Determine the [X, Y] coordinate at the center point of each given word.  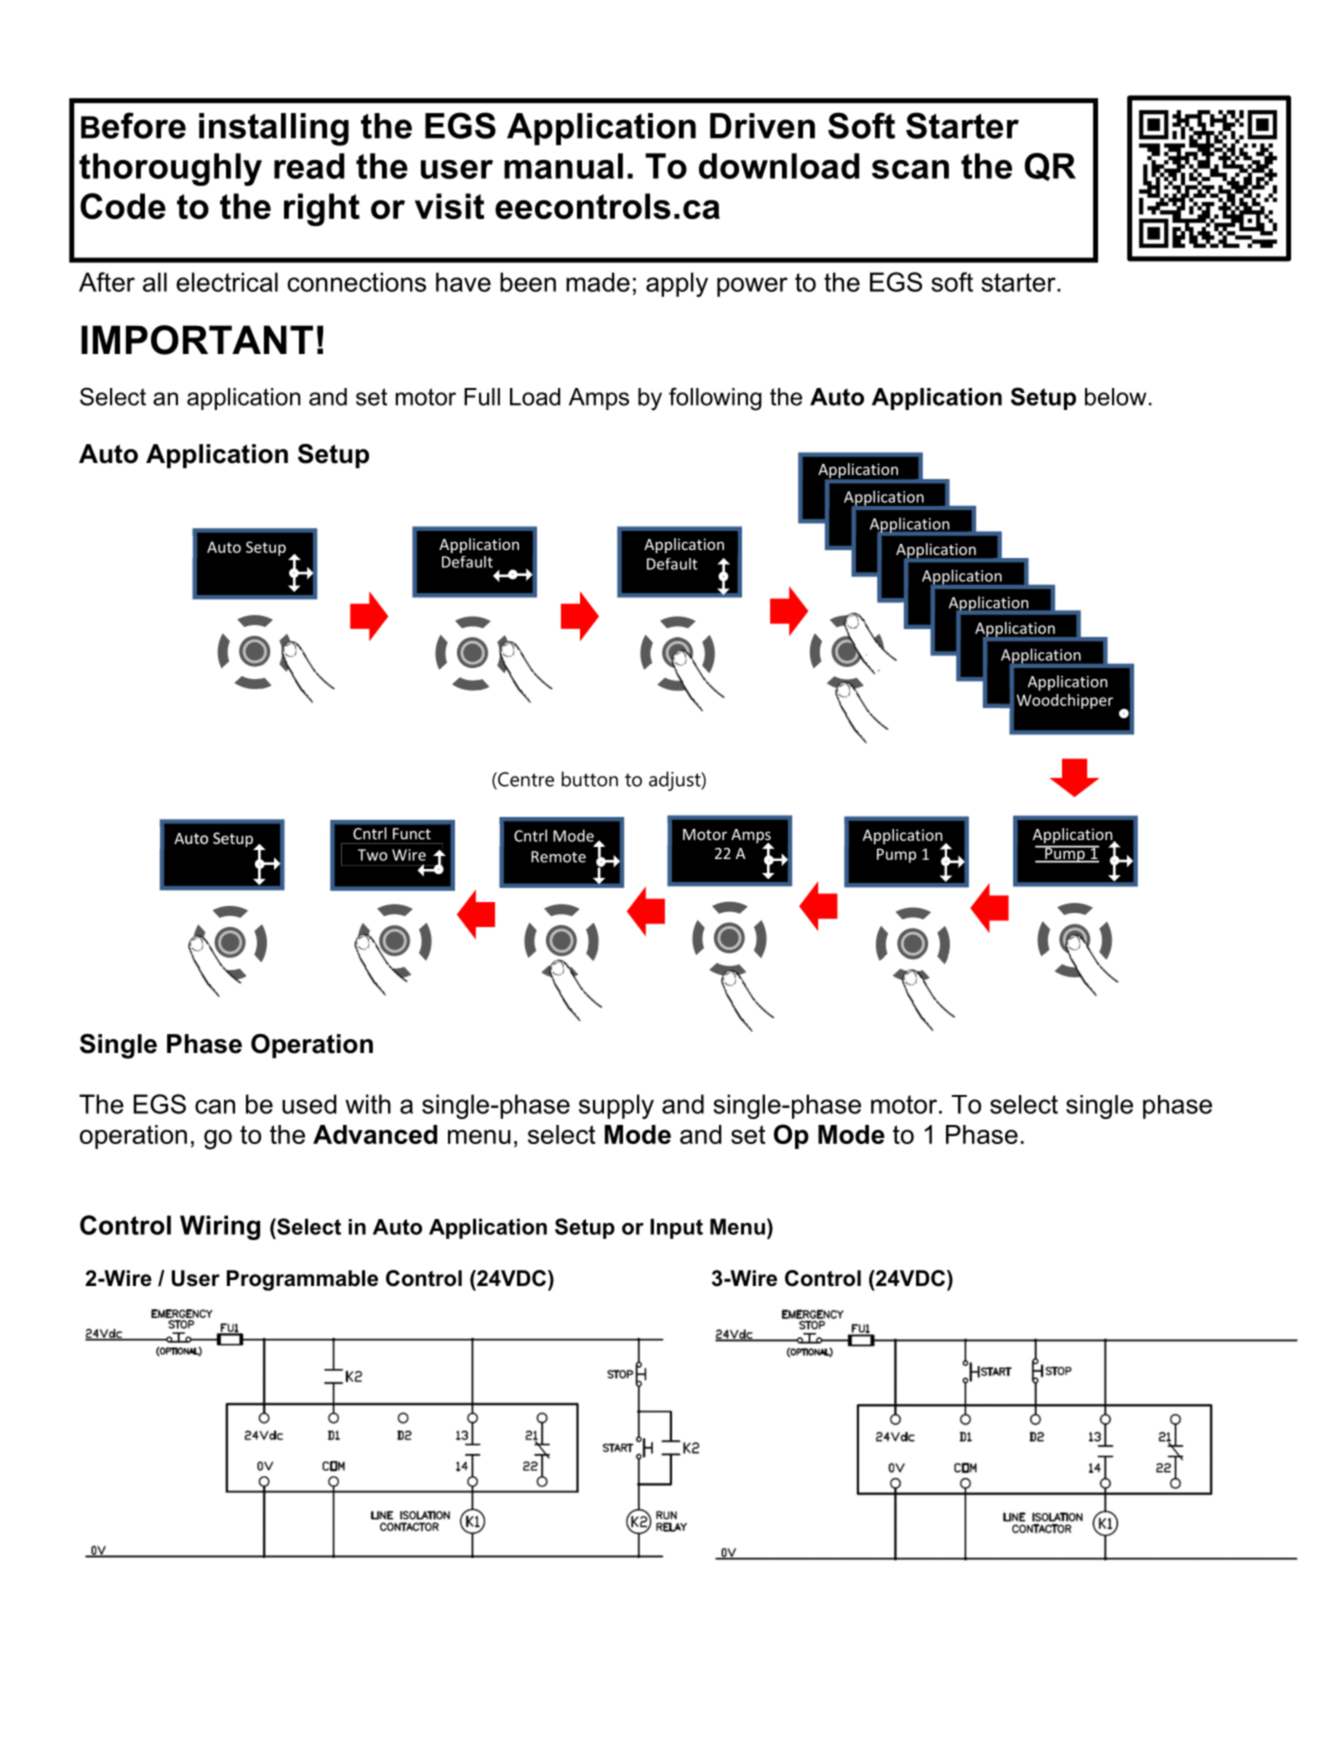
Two [372, 855]
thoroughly [170, 169]
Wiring [220, 1227]
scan [910, 169]
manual [563, 166]
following [715, 399]
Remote [558, 857]
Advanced [375, 1134]
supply [616, 1106]
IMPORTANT [197, 340]
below [1116, 397]
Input [676, 1228]
